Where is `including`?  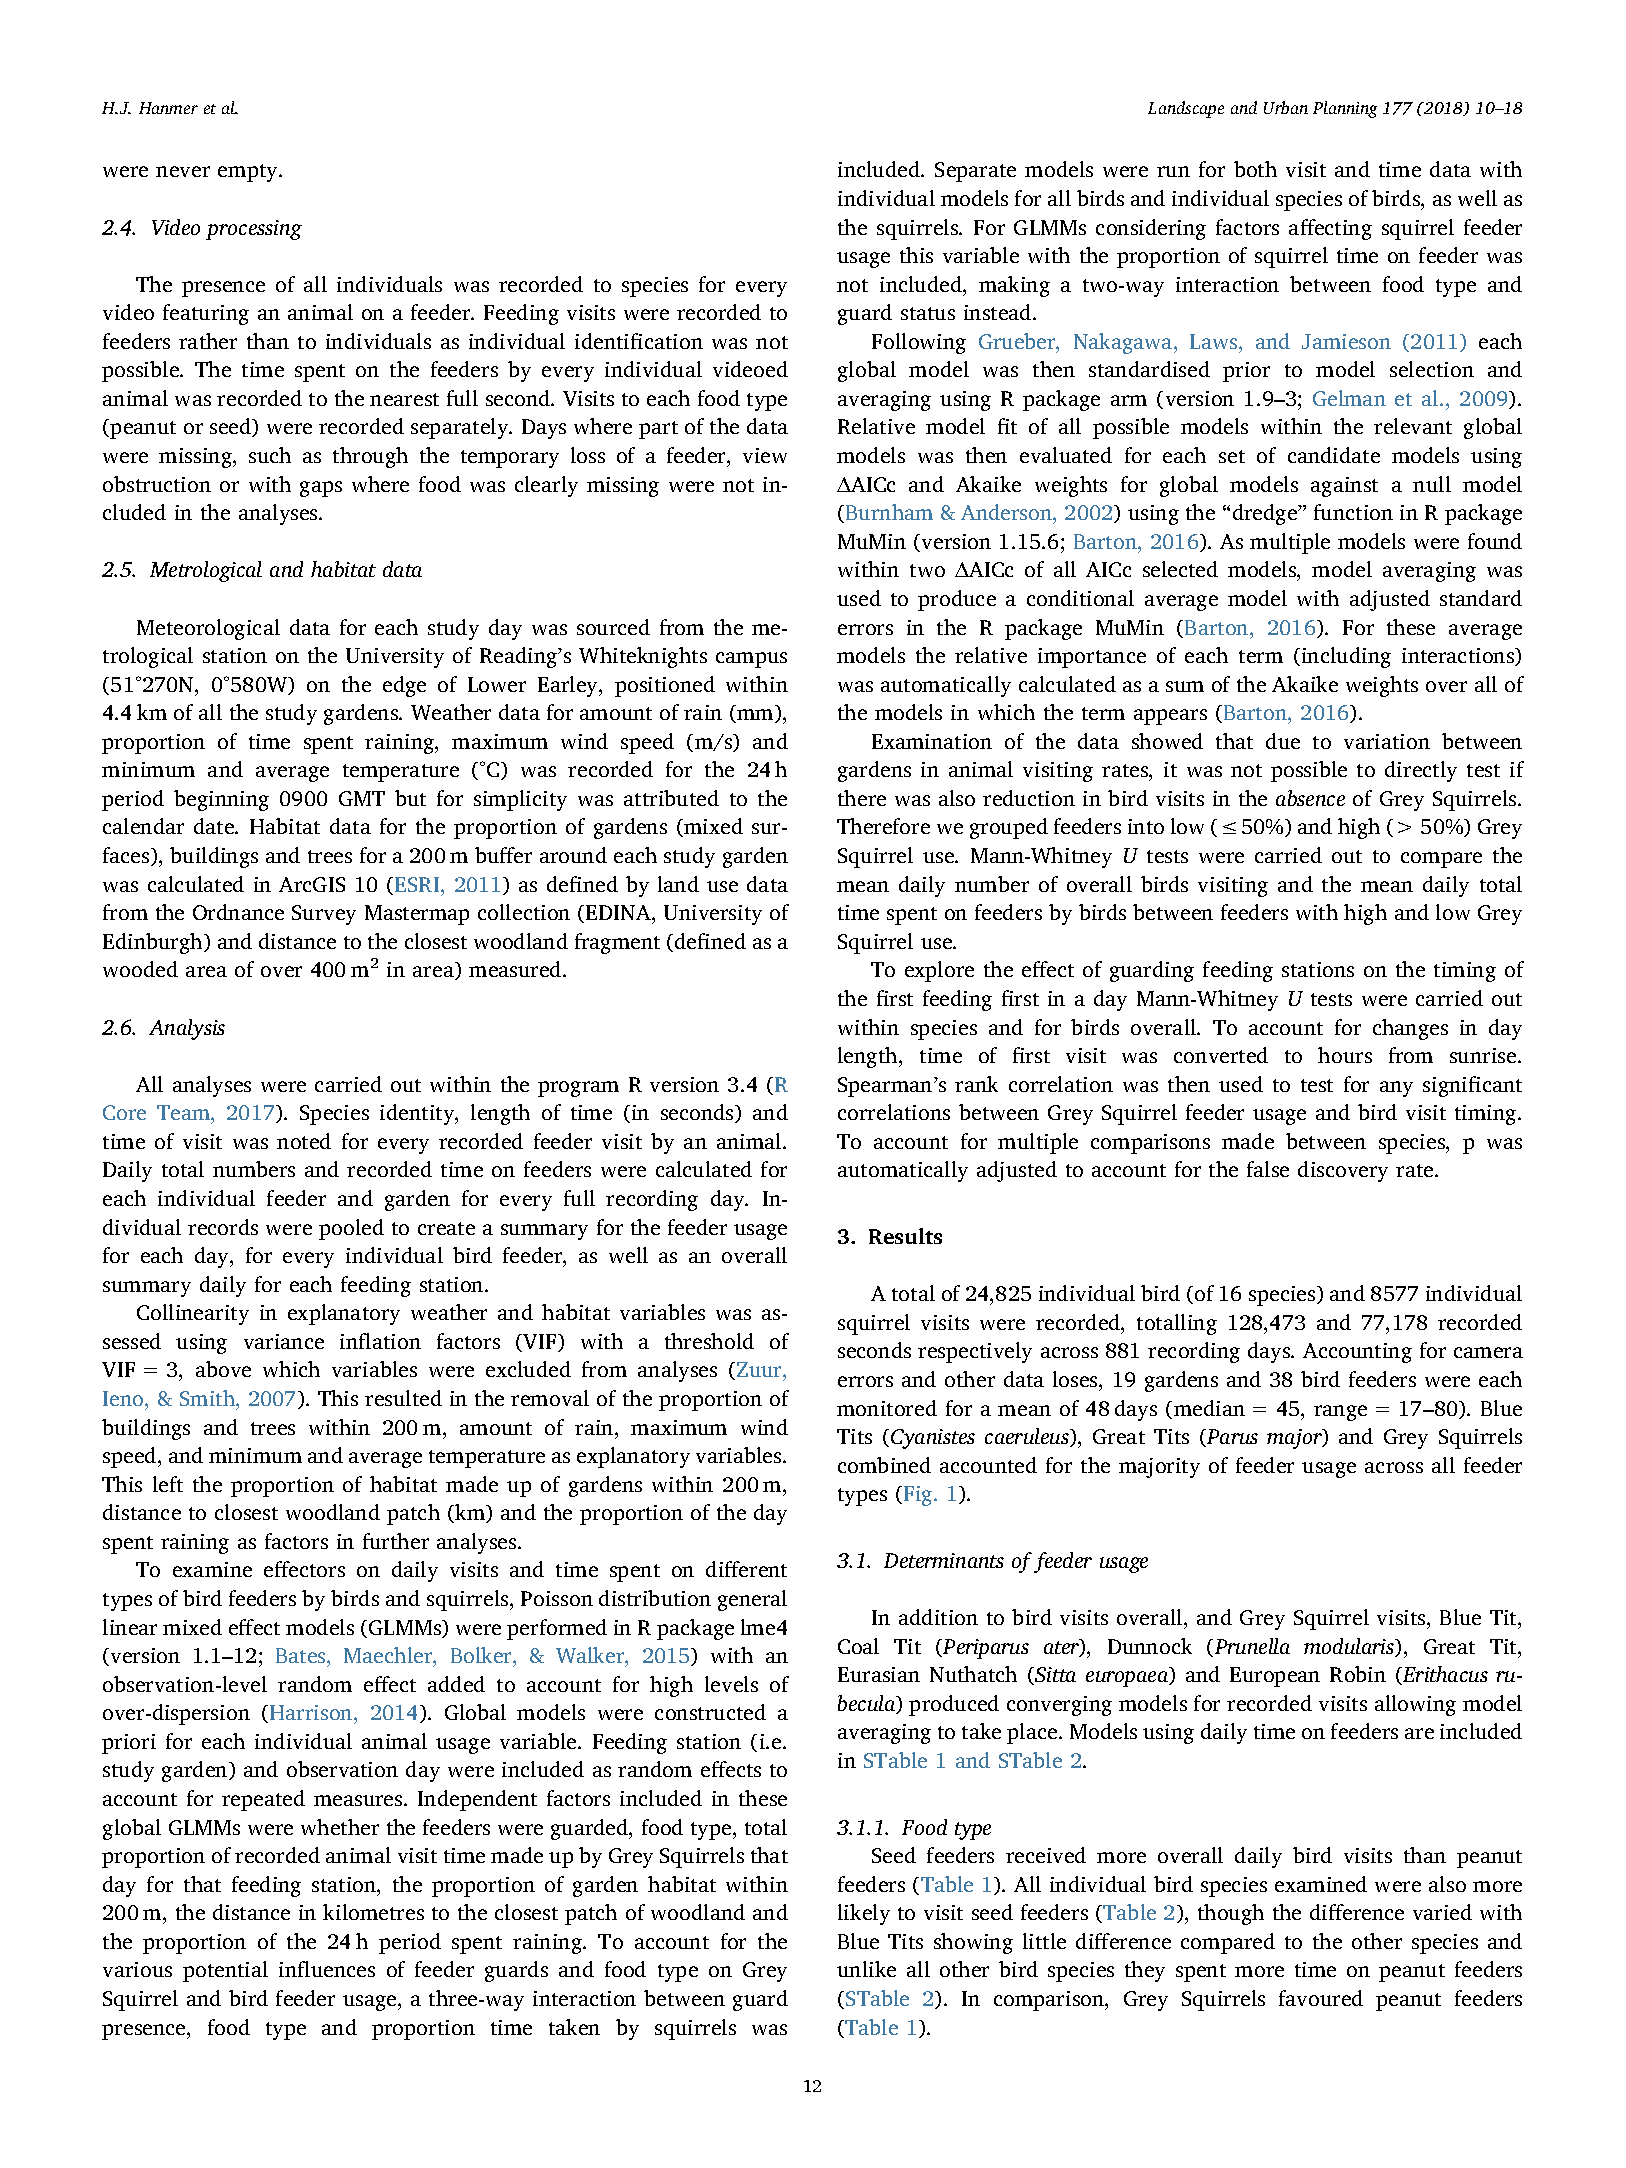
including is located at coordinates (1346, 657).
